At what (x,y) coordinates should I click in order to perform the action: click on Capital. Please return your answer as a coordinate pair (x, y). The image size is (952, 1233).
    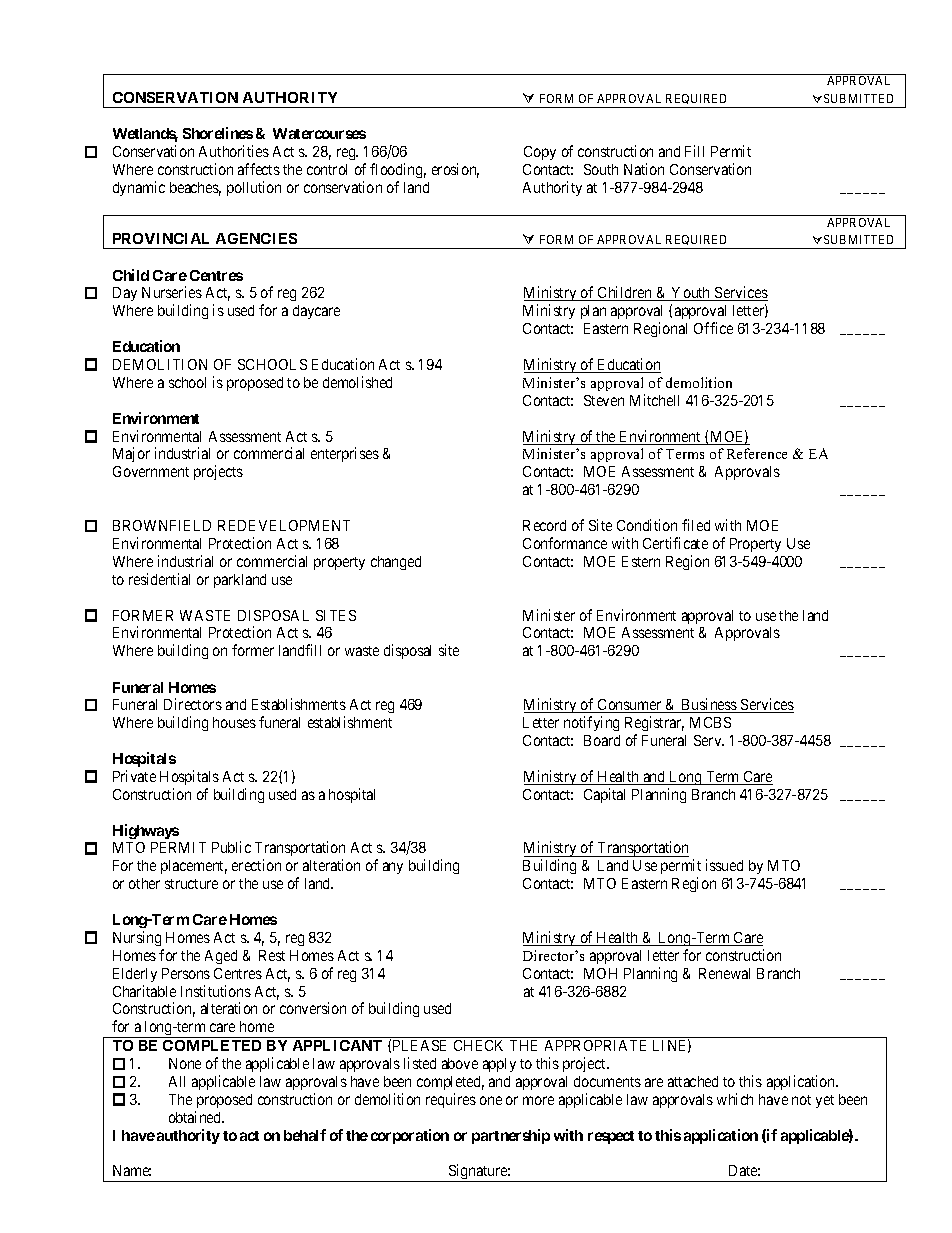
    Looking at the image, I should click on (604, 795).
